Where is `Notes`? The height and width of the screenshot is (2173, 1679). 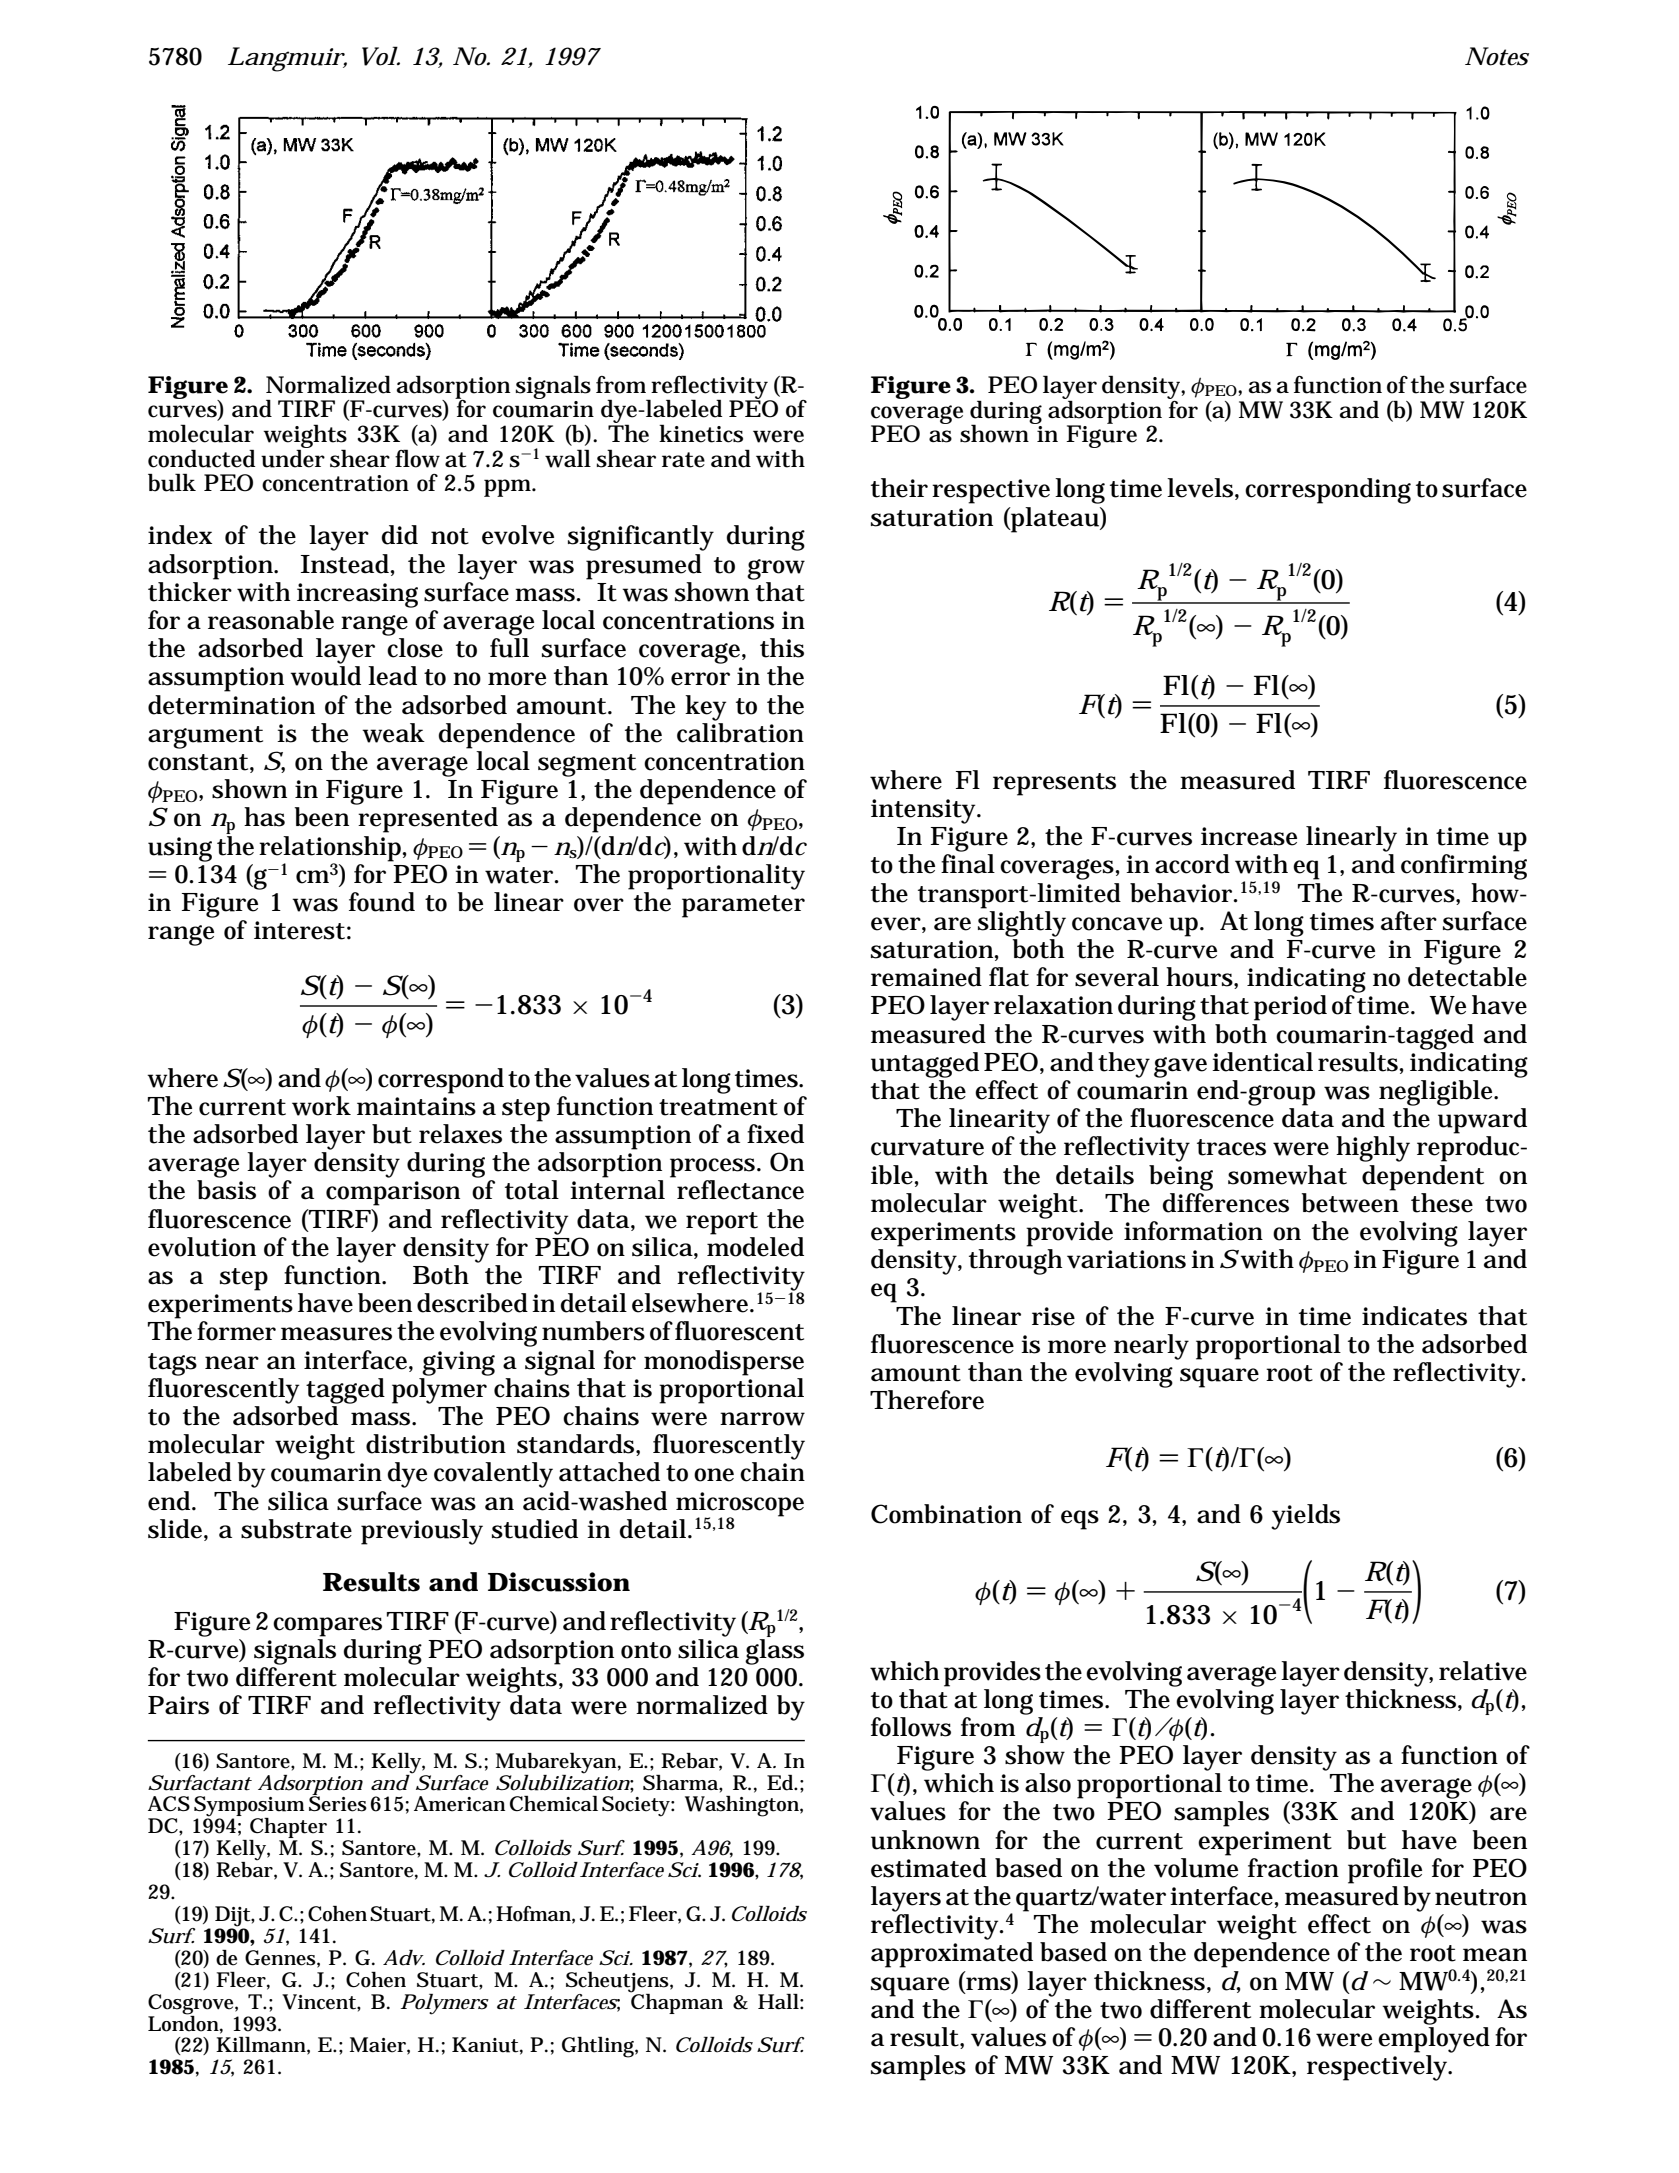
Notes is located at coordinates (1497, 56).
